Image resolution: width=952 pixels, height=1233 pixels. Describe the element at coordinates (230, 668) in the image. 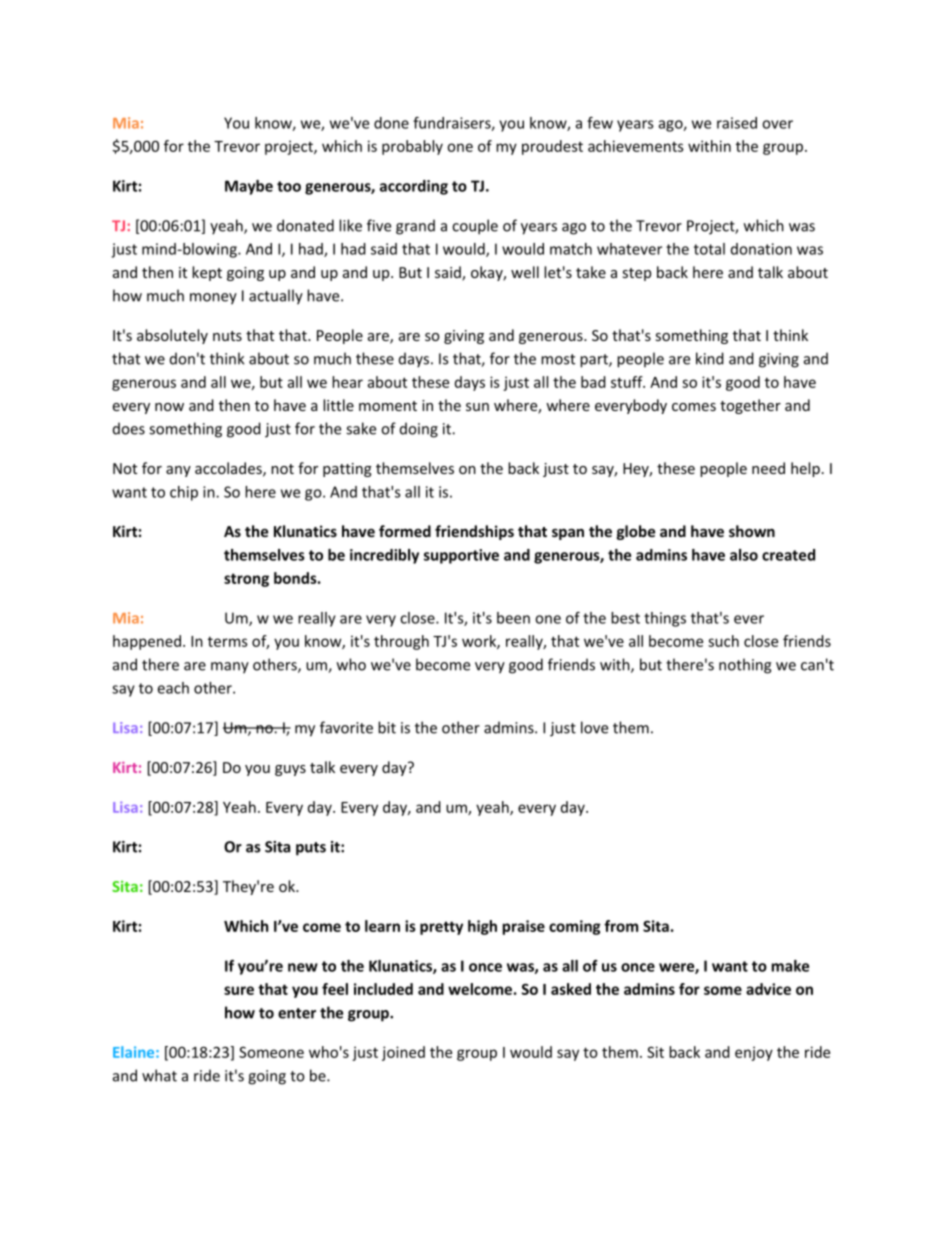

I see `many` at that location.
